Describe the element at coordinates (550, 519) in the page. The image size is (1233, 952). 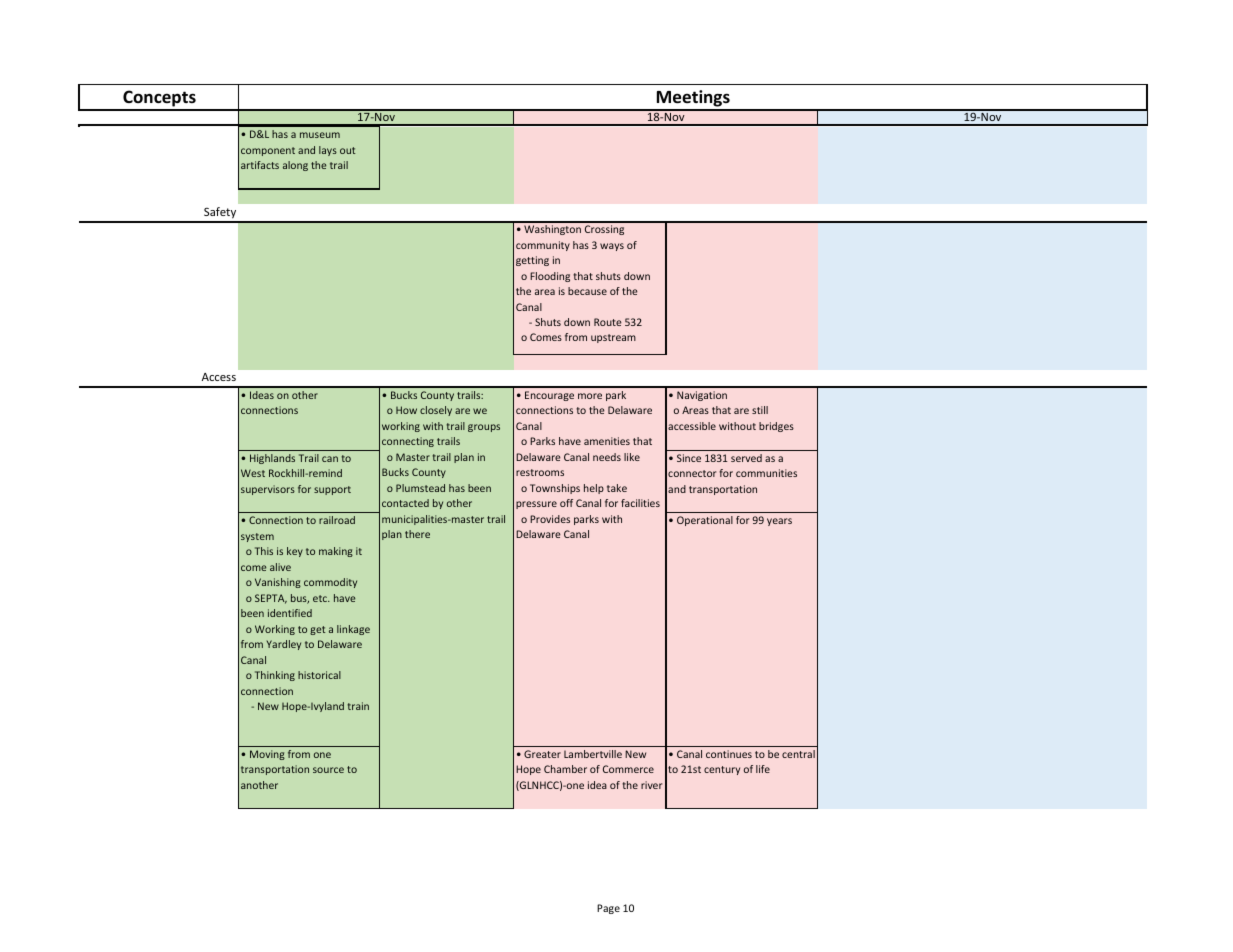
I see `Provides` at that location.
